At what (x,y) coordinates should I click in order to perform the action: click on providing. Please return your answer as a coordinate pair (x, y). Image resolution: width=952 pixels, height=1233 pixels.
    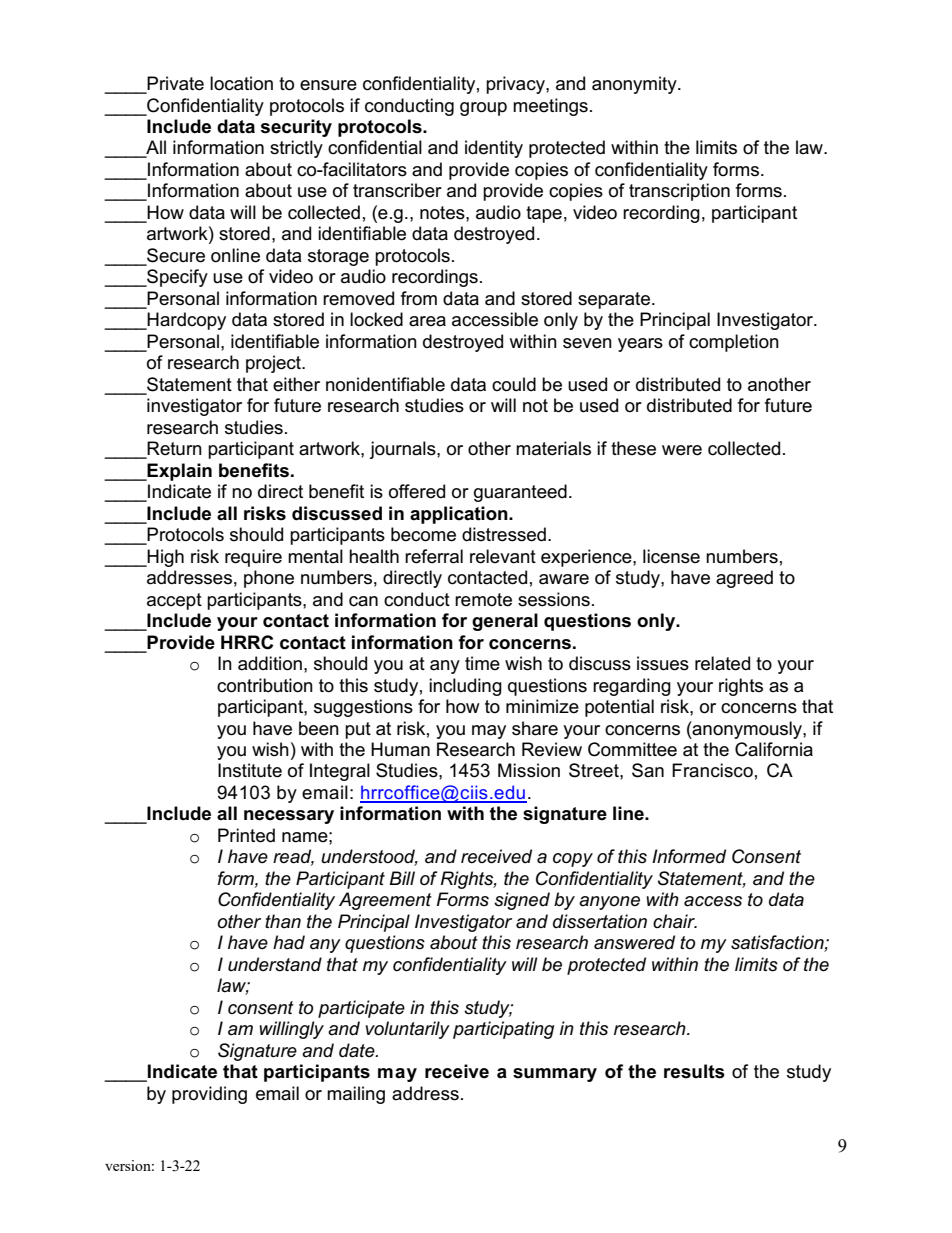
    Looking at the image, I should click on (209, 1095).
